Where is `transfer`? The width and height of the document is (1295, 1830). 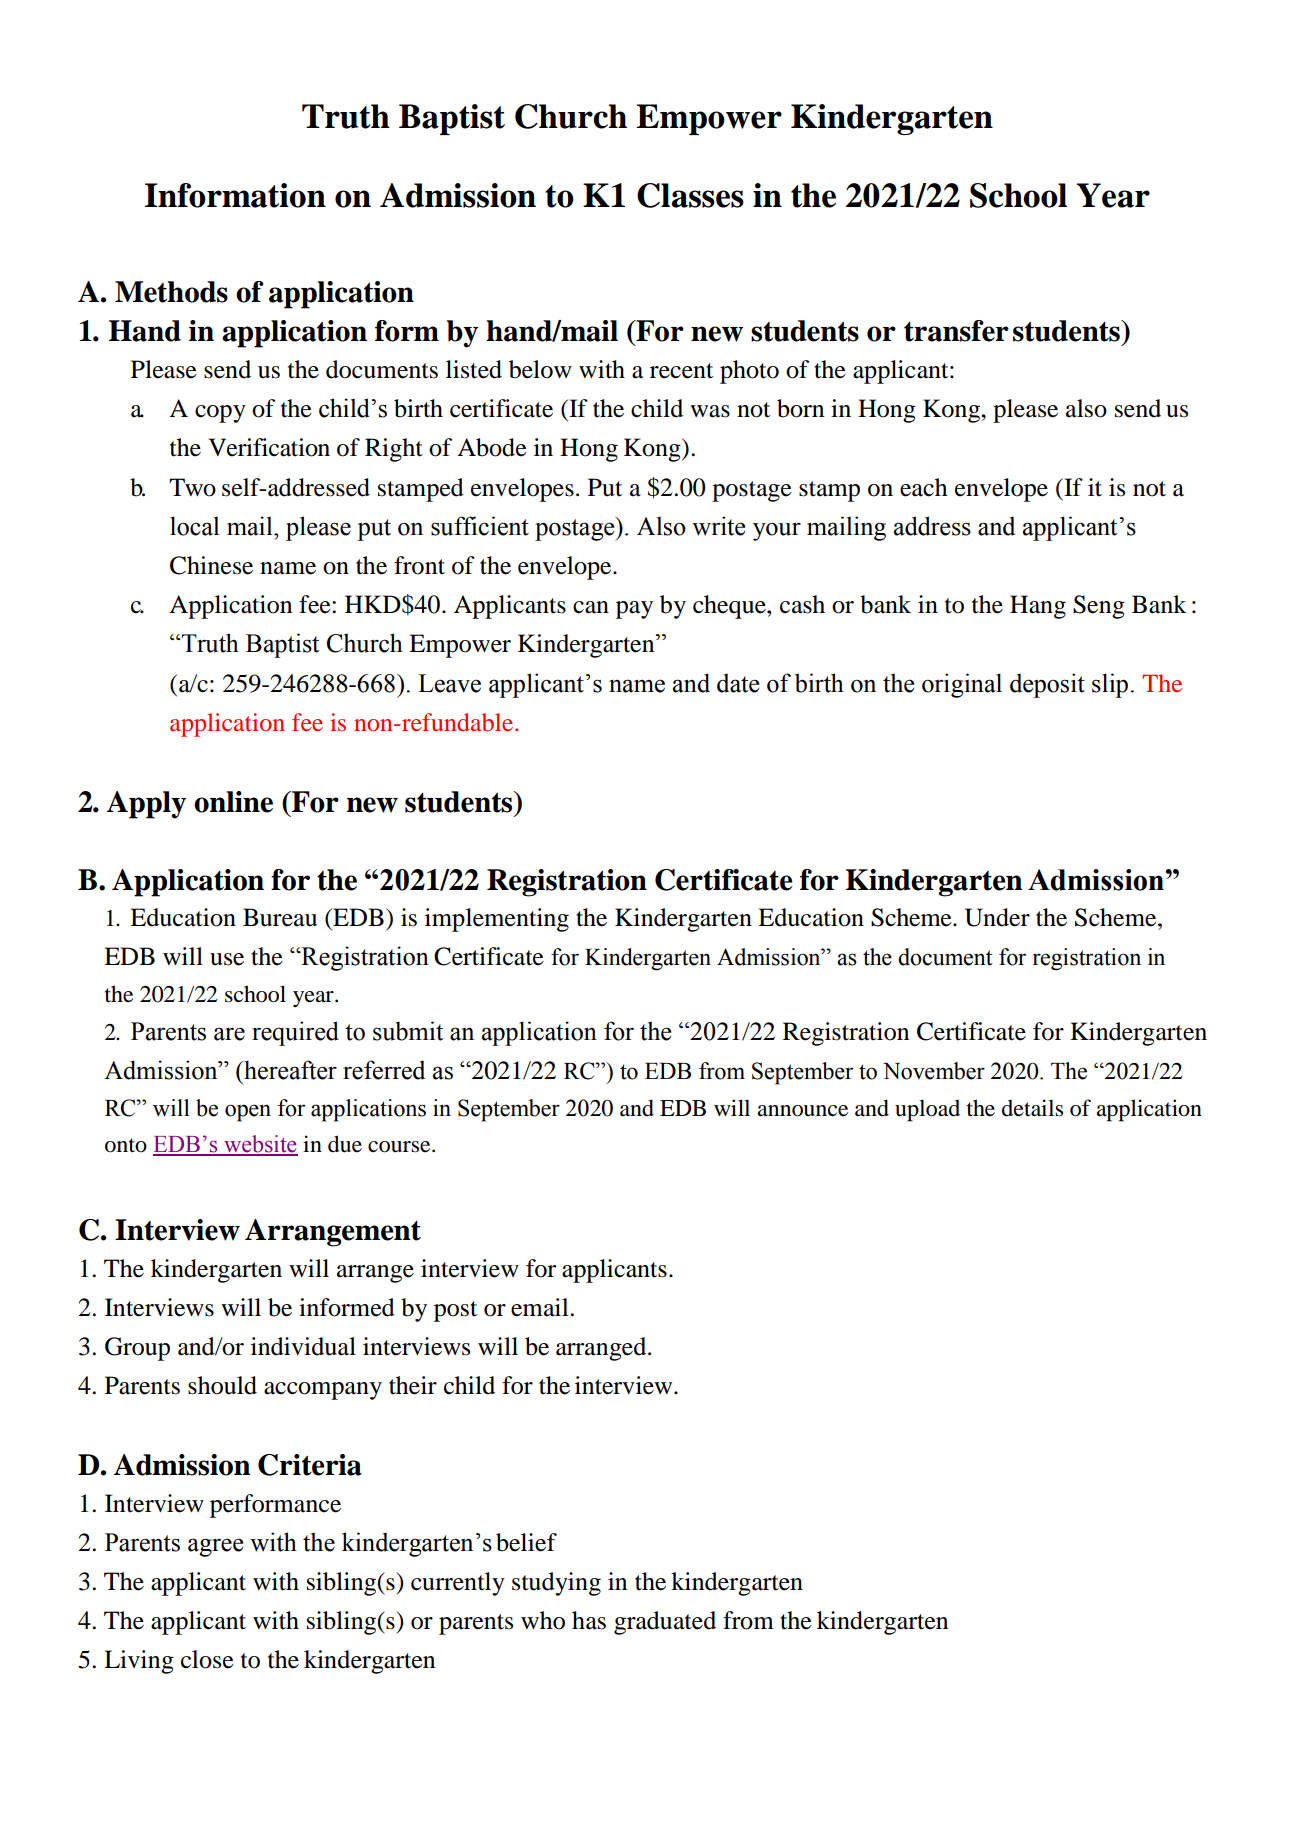
transfer is located at coordinates (956, 331).
